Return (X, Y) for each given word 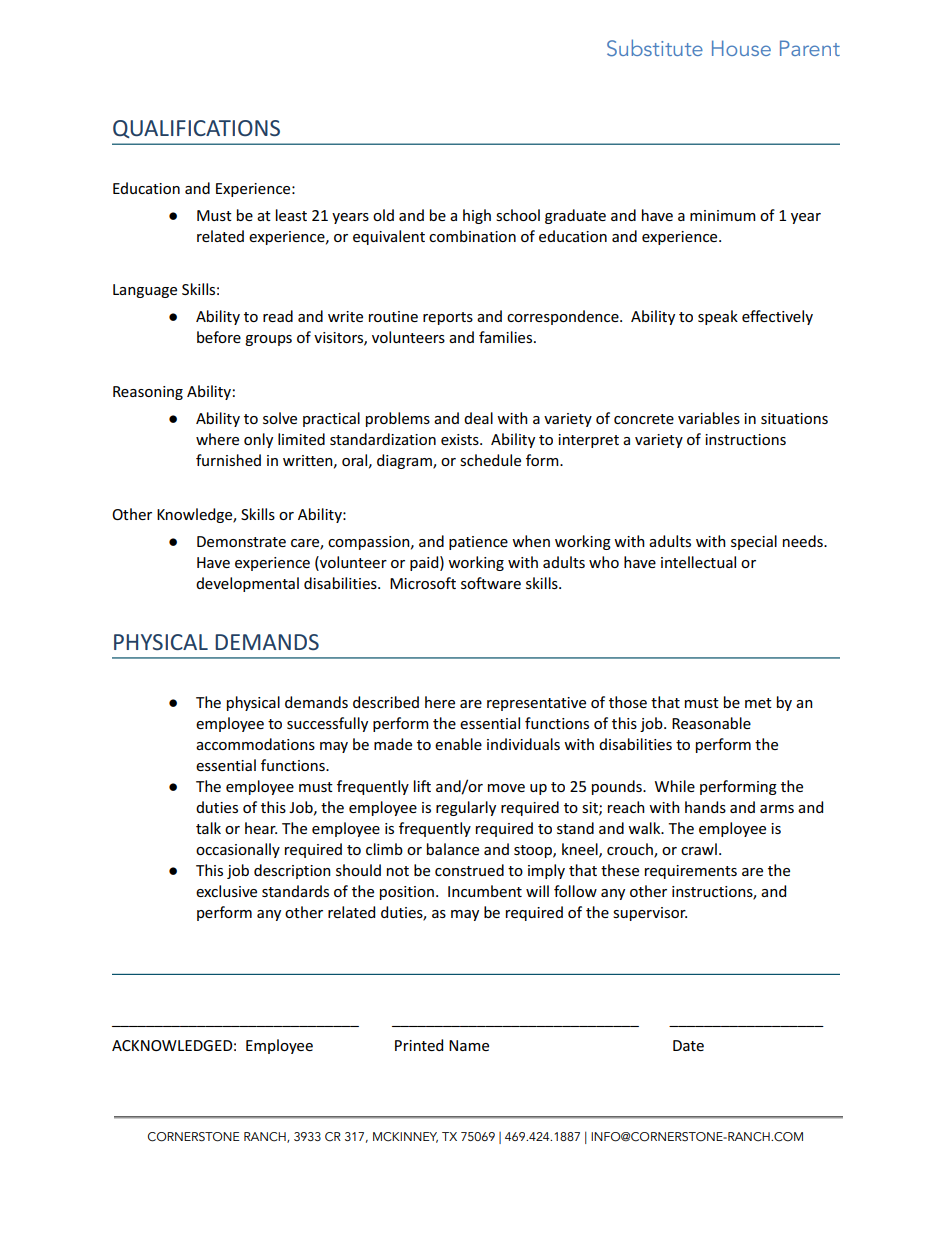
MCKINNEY (405, 1137)
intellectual (698, 562)
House (741, 48)
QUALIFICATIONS (196, 129)
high (477, 216)
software (491, 583)
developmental (247, 584)
